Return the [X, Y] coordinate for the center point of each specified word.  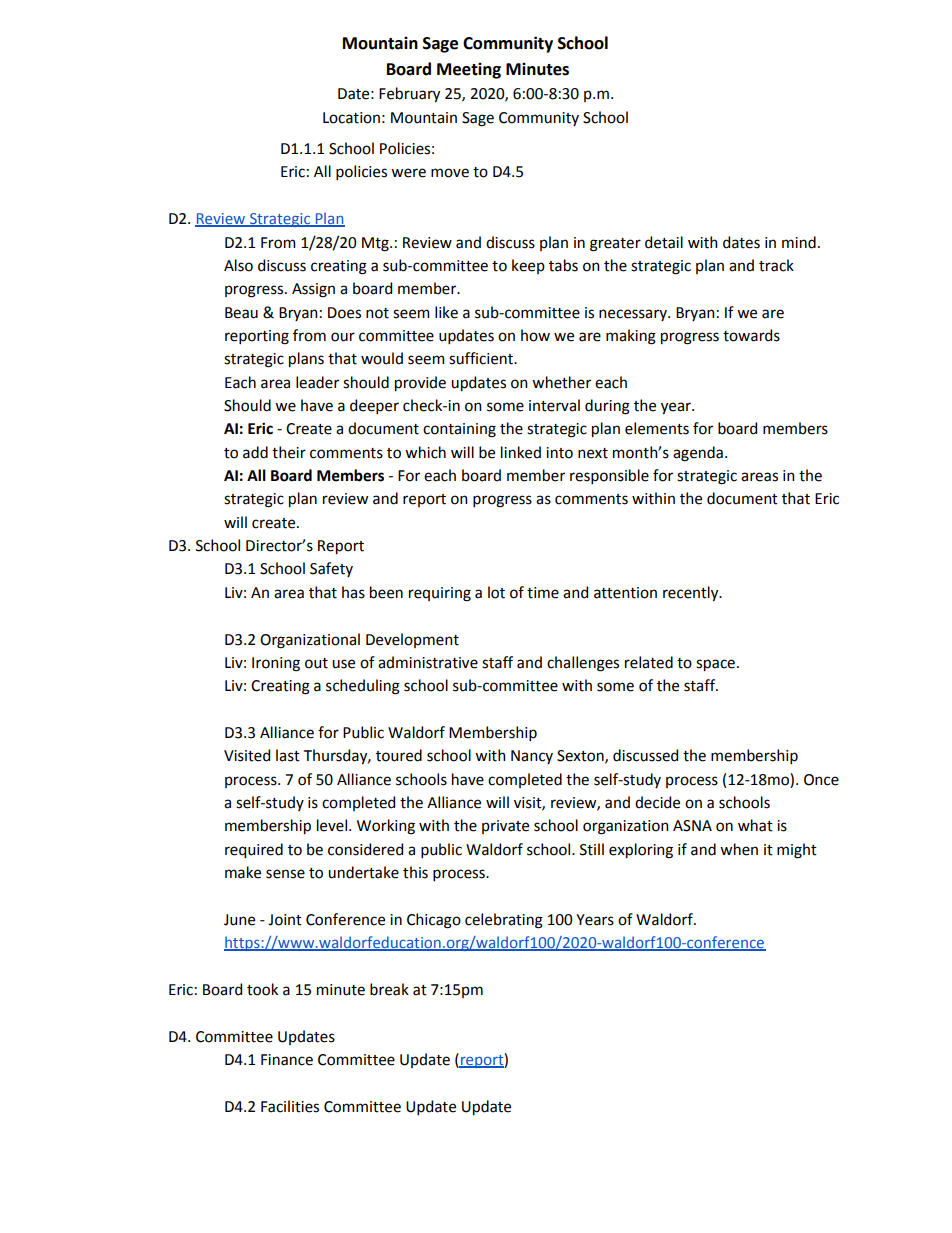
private [505, 827]
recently [692, 593]
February [409, 94]
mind [799, 242]
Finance [287, 1060]
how [535, 335]
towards [751, 335]
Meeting [469, 70]
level [333, 825]
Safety [331, 569]
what [755, 825]
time [543, 593]
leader [317, 382]
